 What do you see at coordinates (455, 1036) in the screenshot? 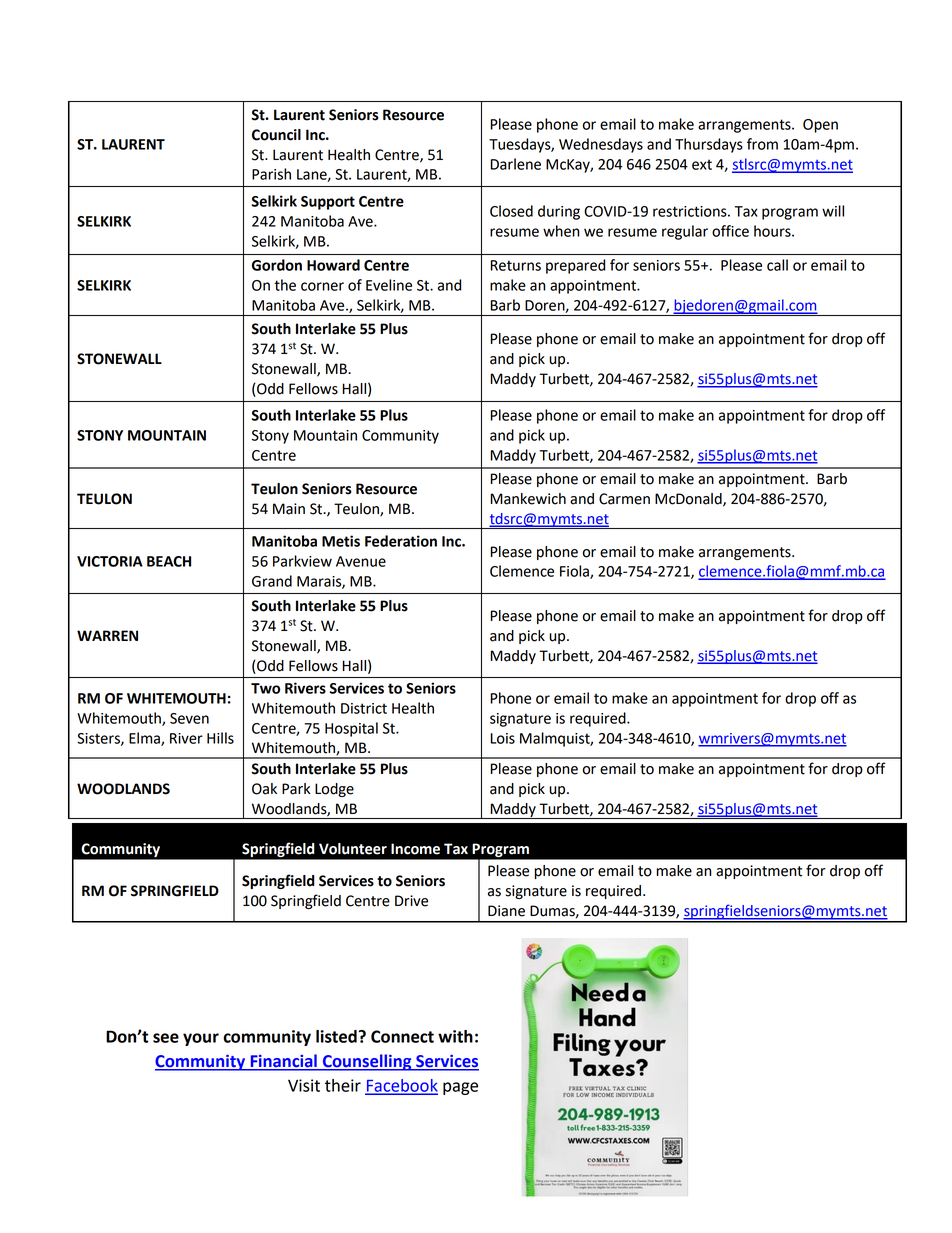
I see `with` at bounding box center [455, 1036].
